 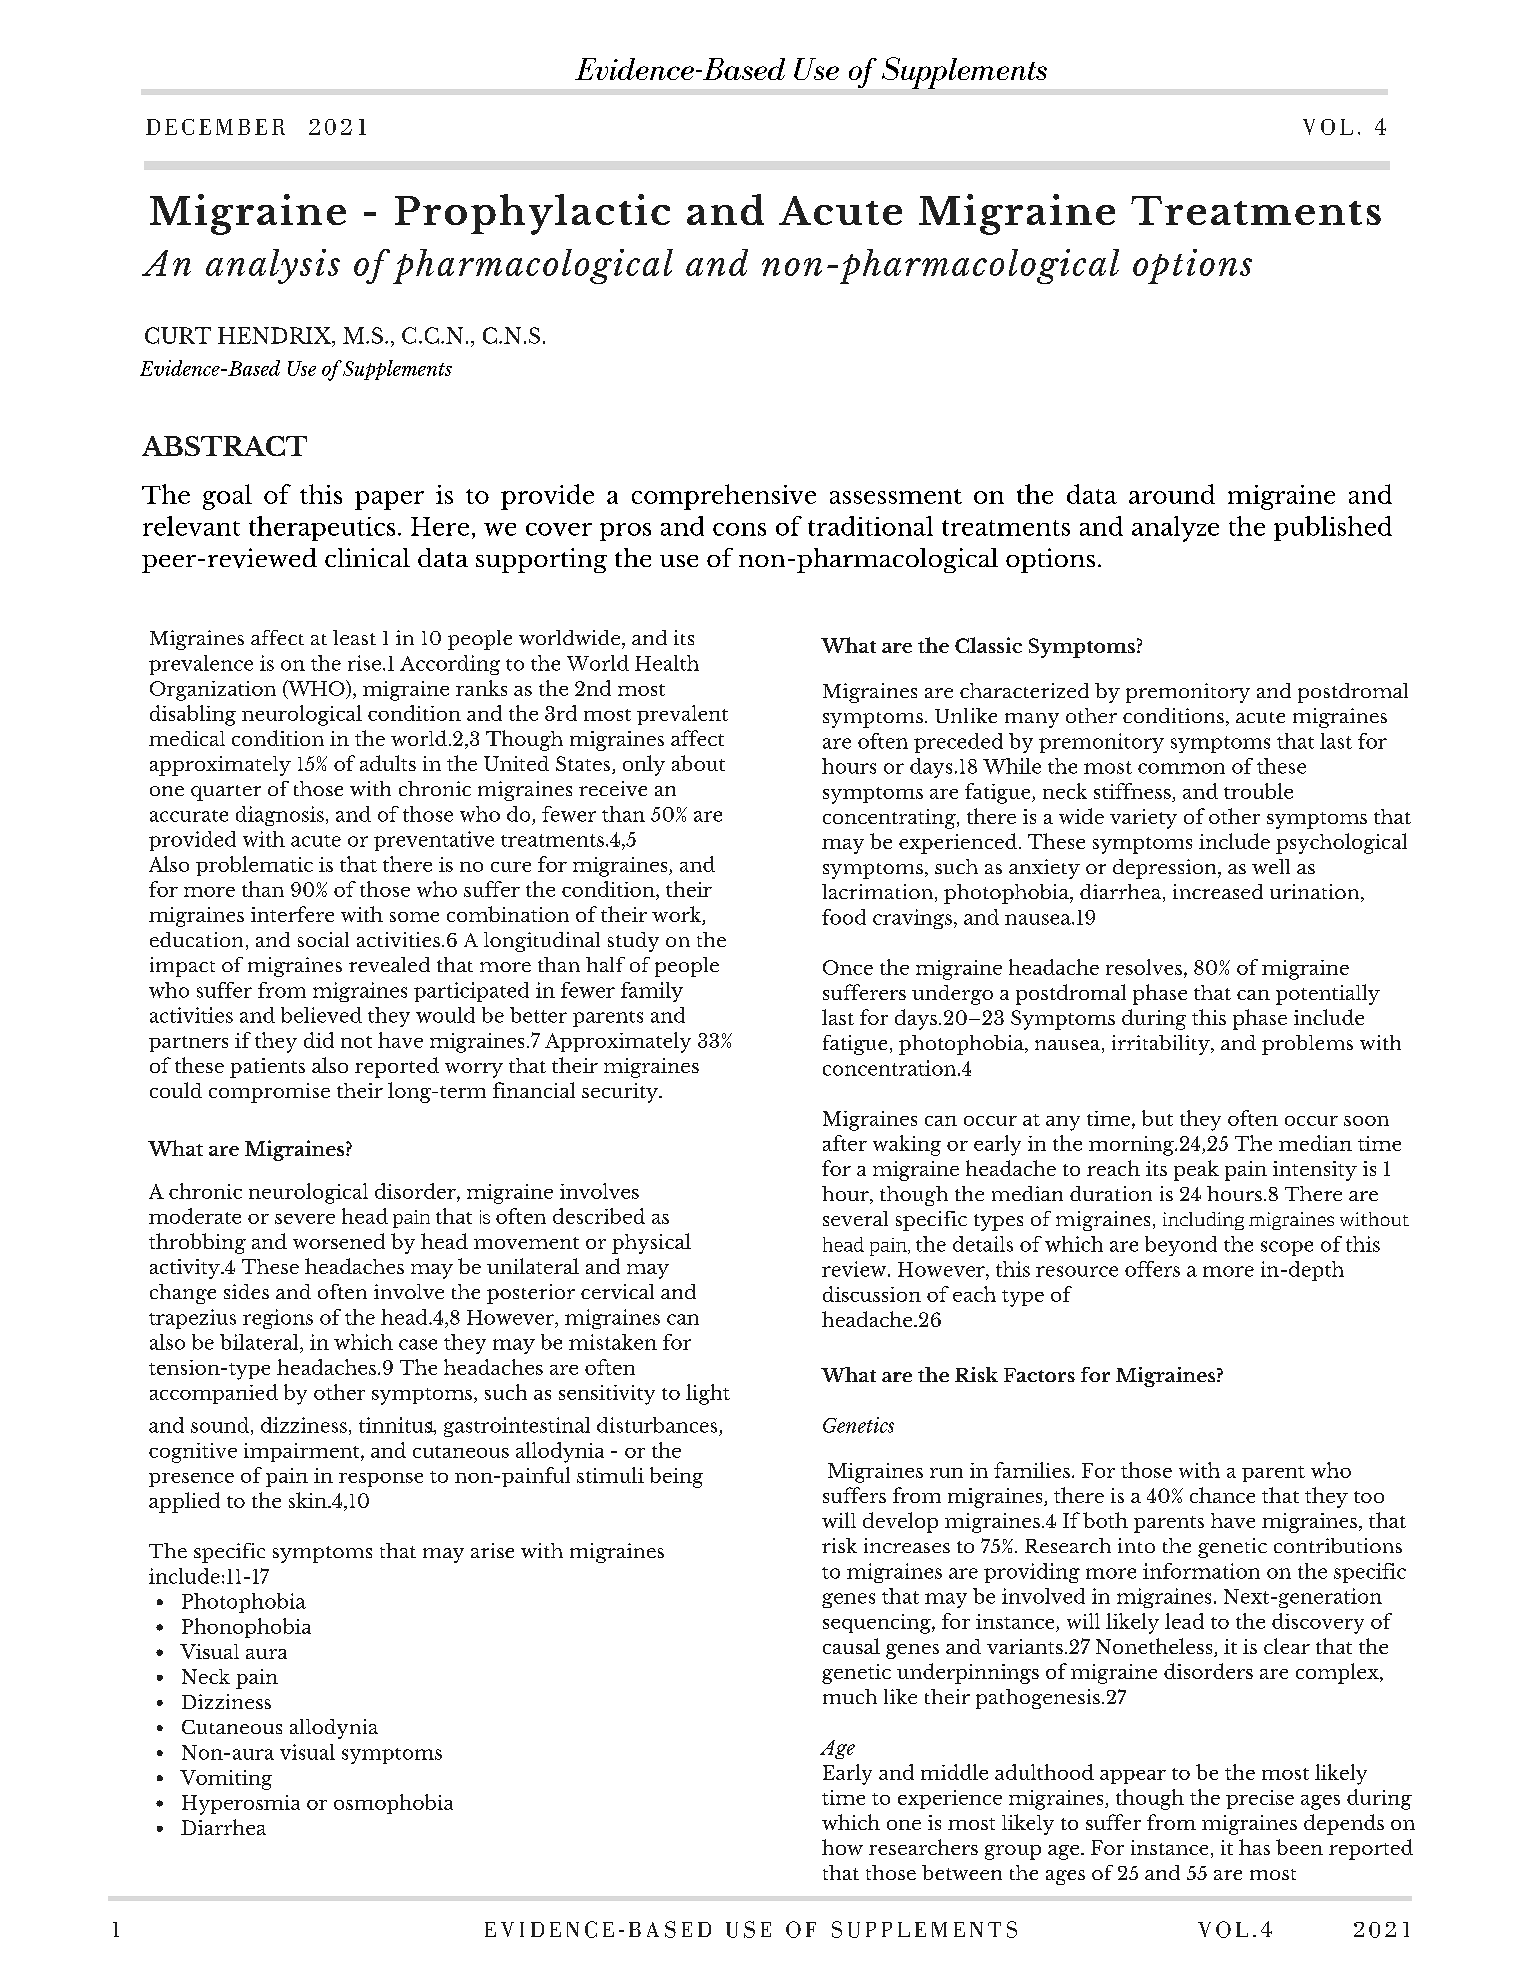 I want to click on around, so click(x=1172, y=494).
